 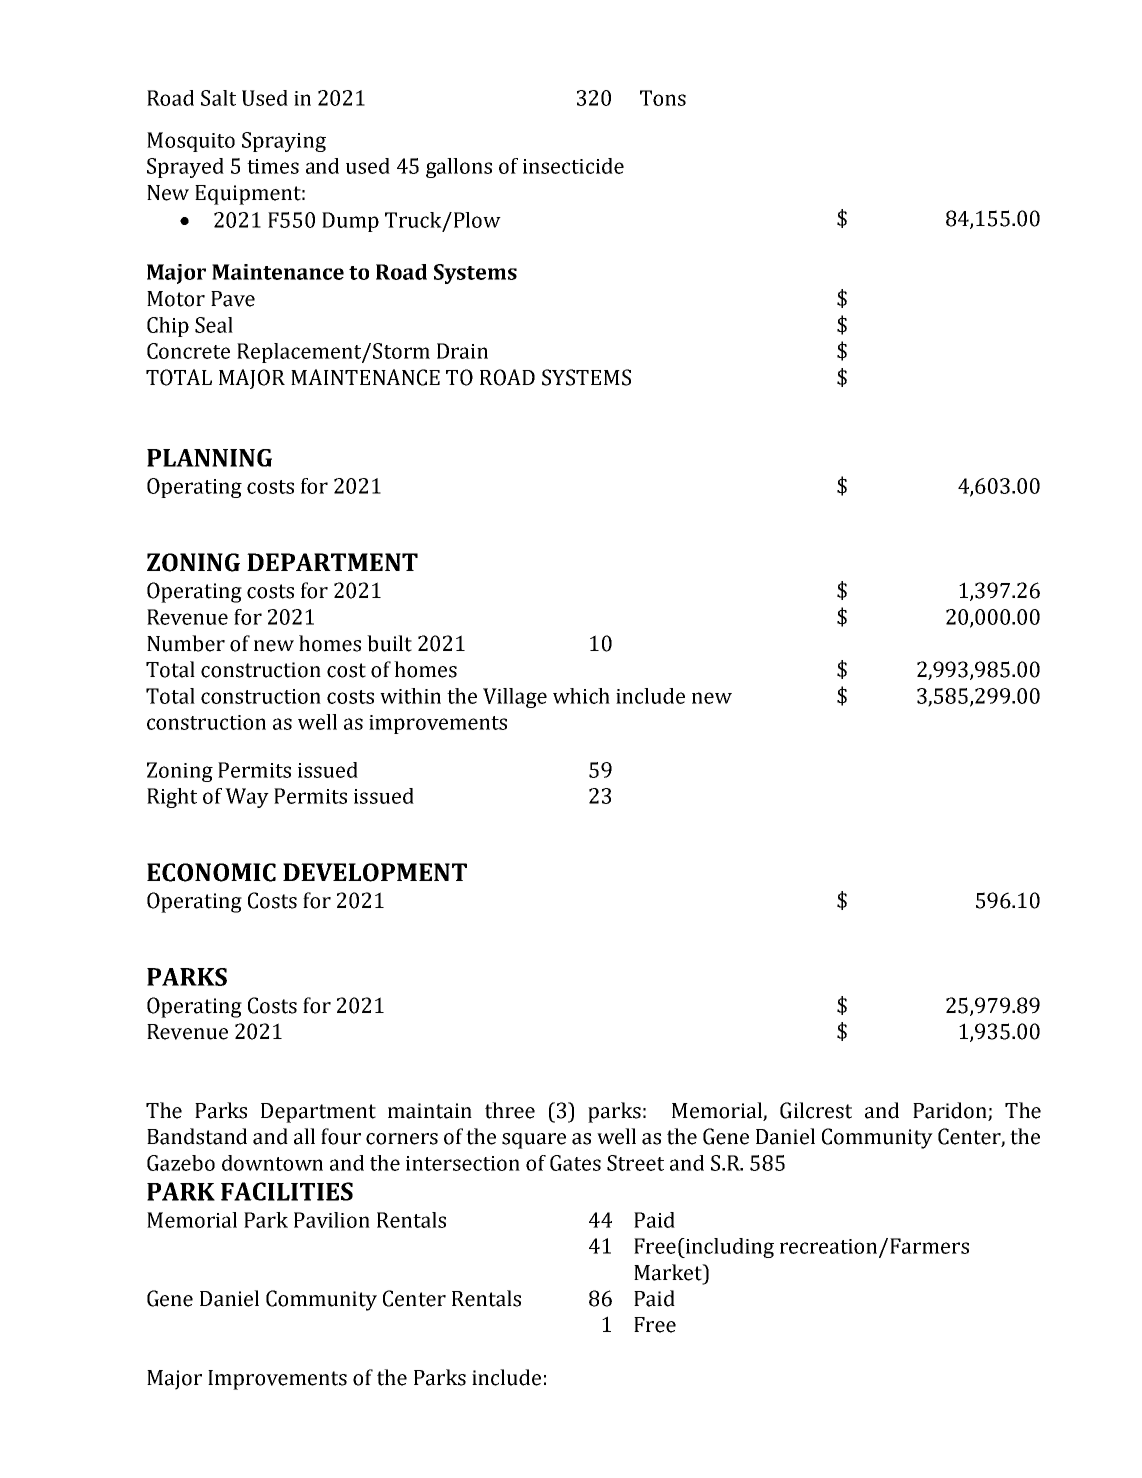 I want to click on three, so click(x=510, y=1110).
